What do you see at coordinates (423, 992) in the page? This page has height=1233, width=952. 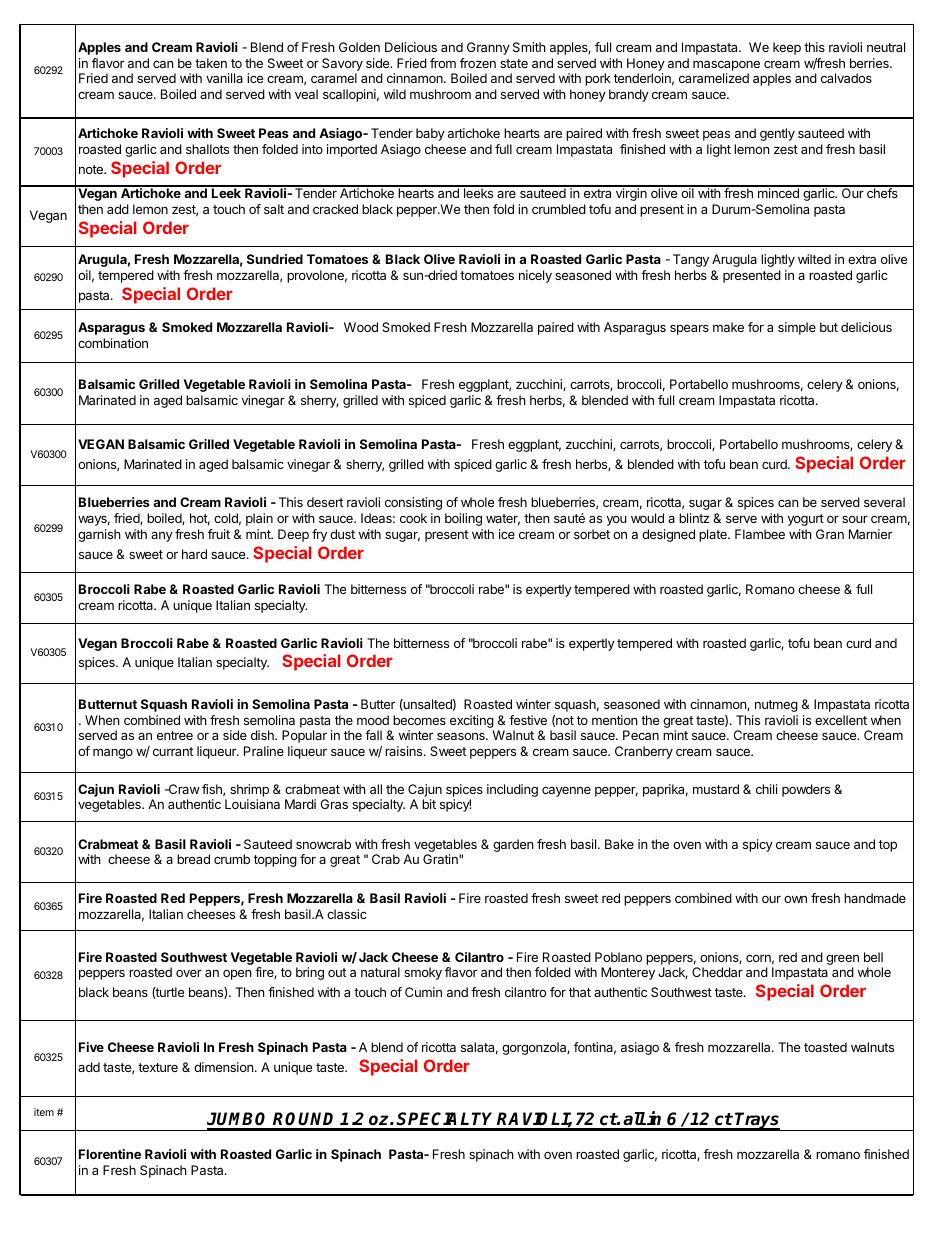 I see `Cumin` at bounding box center [423, 992].
